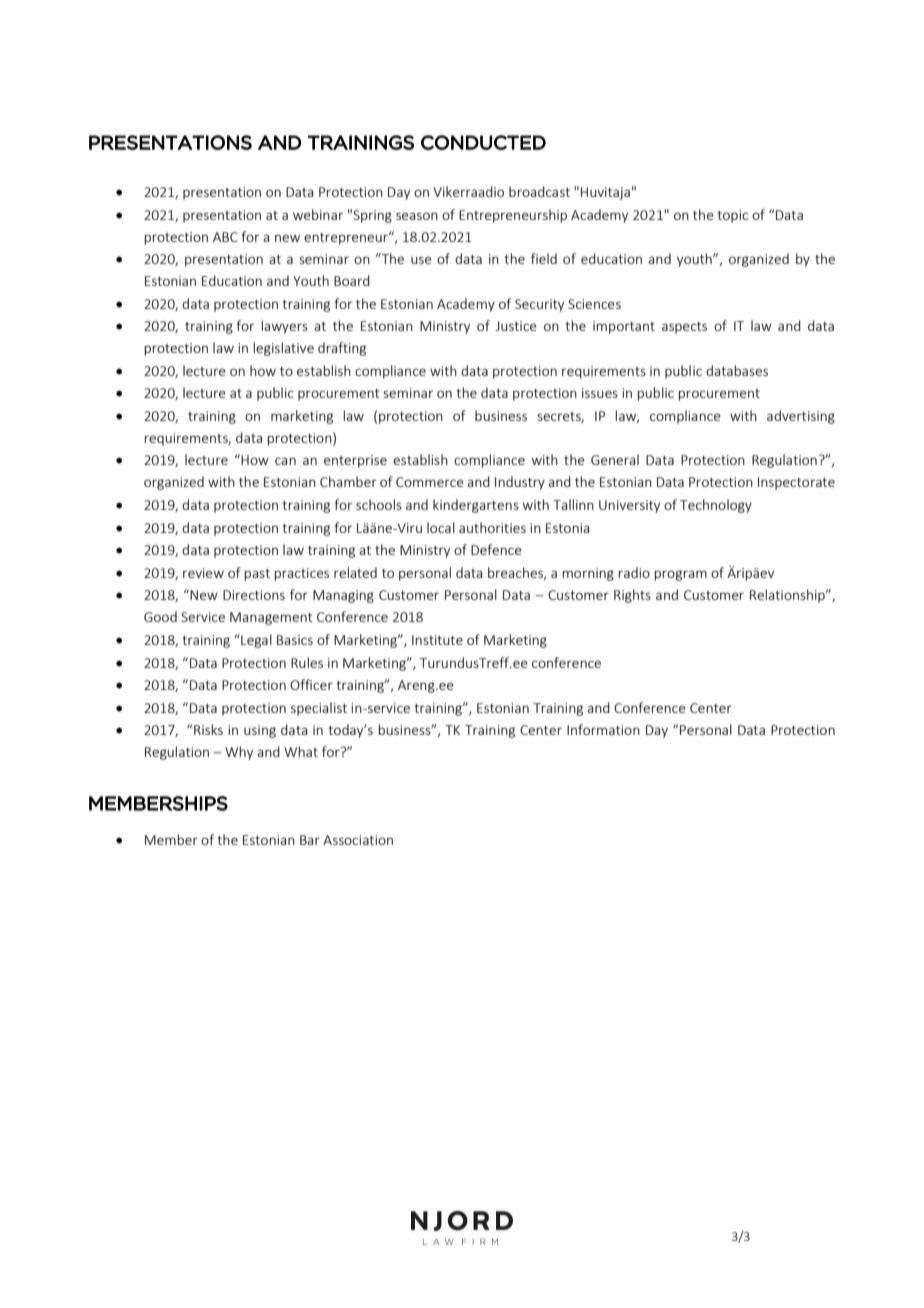  I want to click on program, so click(680, 575).
